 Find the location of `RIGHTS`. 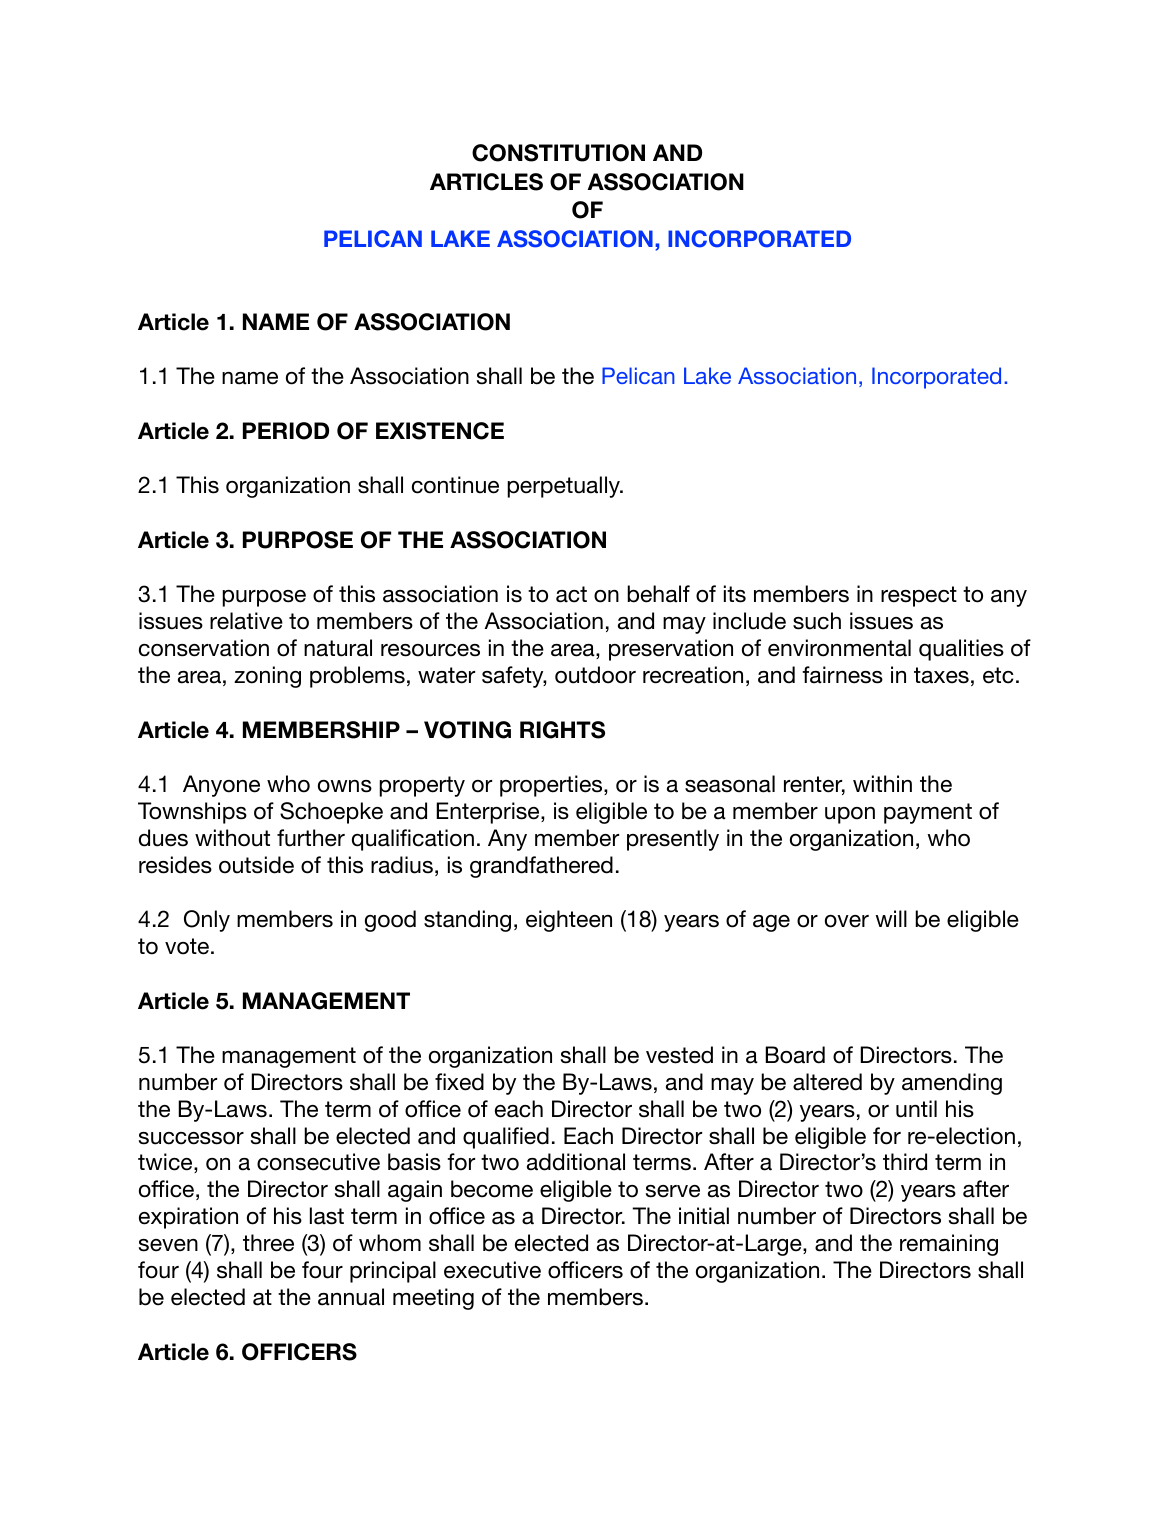

RIGHTS is located at coordinates (562, 730).
